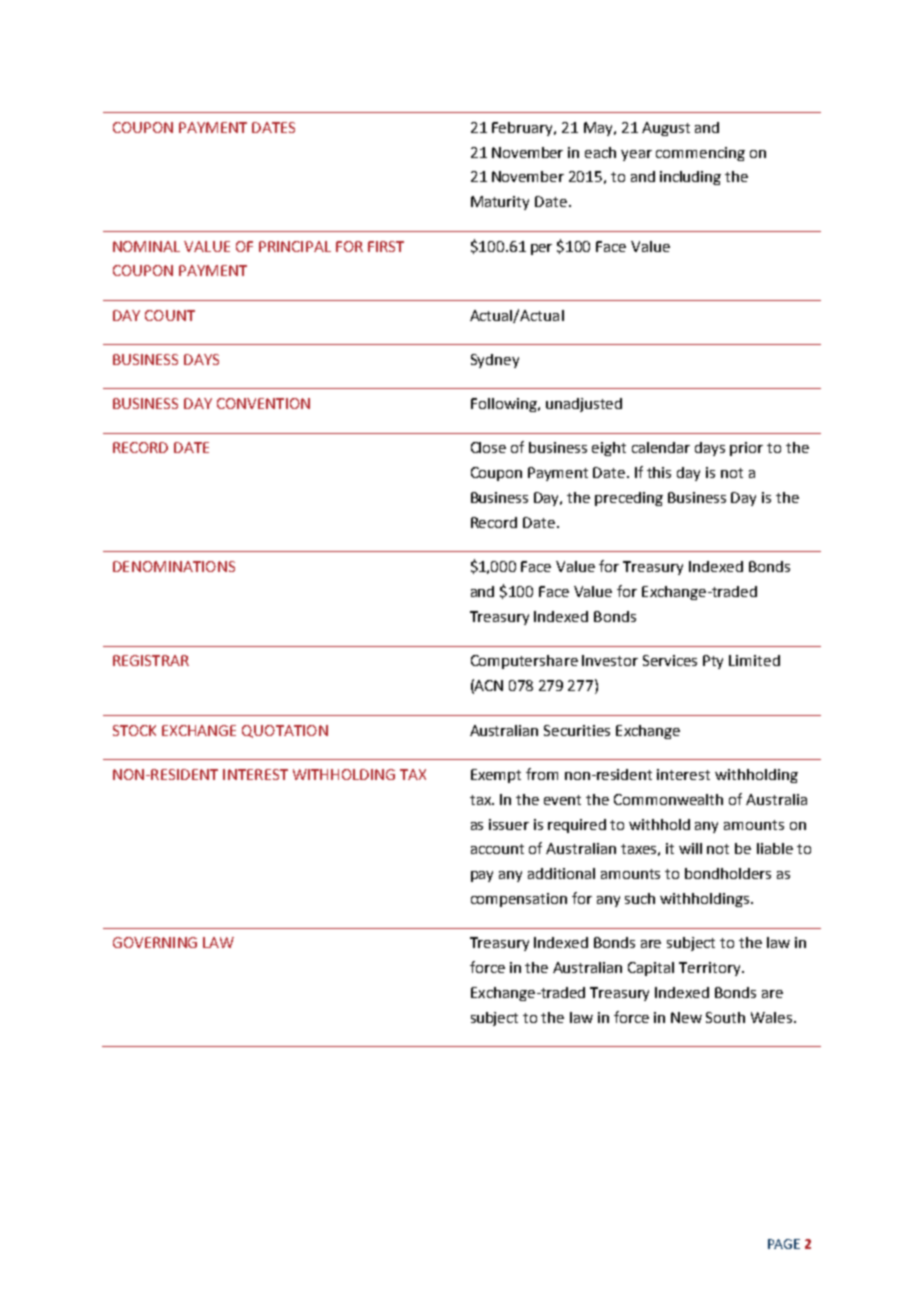 Image resolution: width=924 pixels, height=1308 pixels. I want to click on Maturity, so click(500, 203).
